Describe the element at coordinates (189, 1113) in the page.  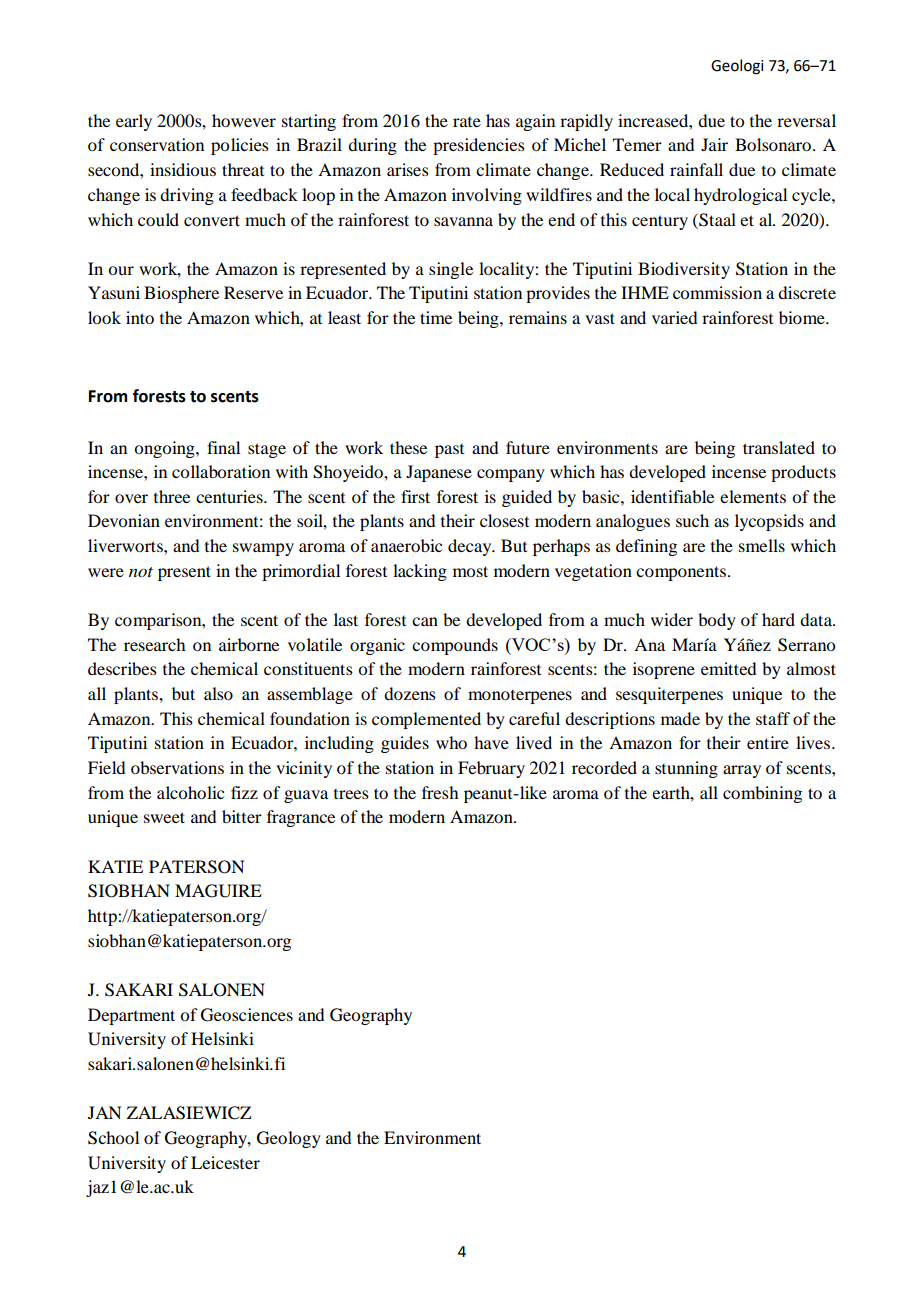
I see `ZALASIEWICZ` at that location.
